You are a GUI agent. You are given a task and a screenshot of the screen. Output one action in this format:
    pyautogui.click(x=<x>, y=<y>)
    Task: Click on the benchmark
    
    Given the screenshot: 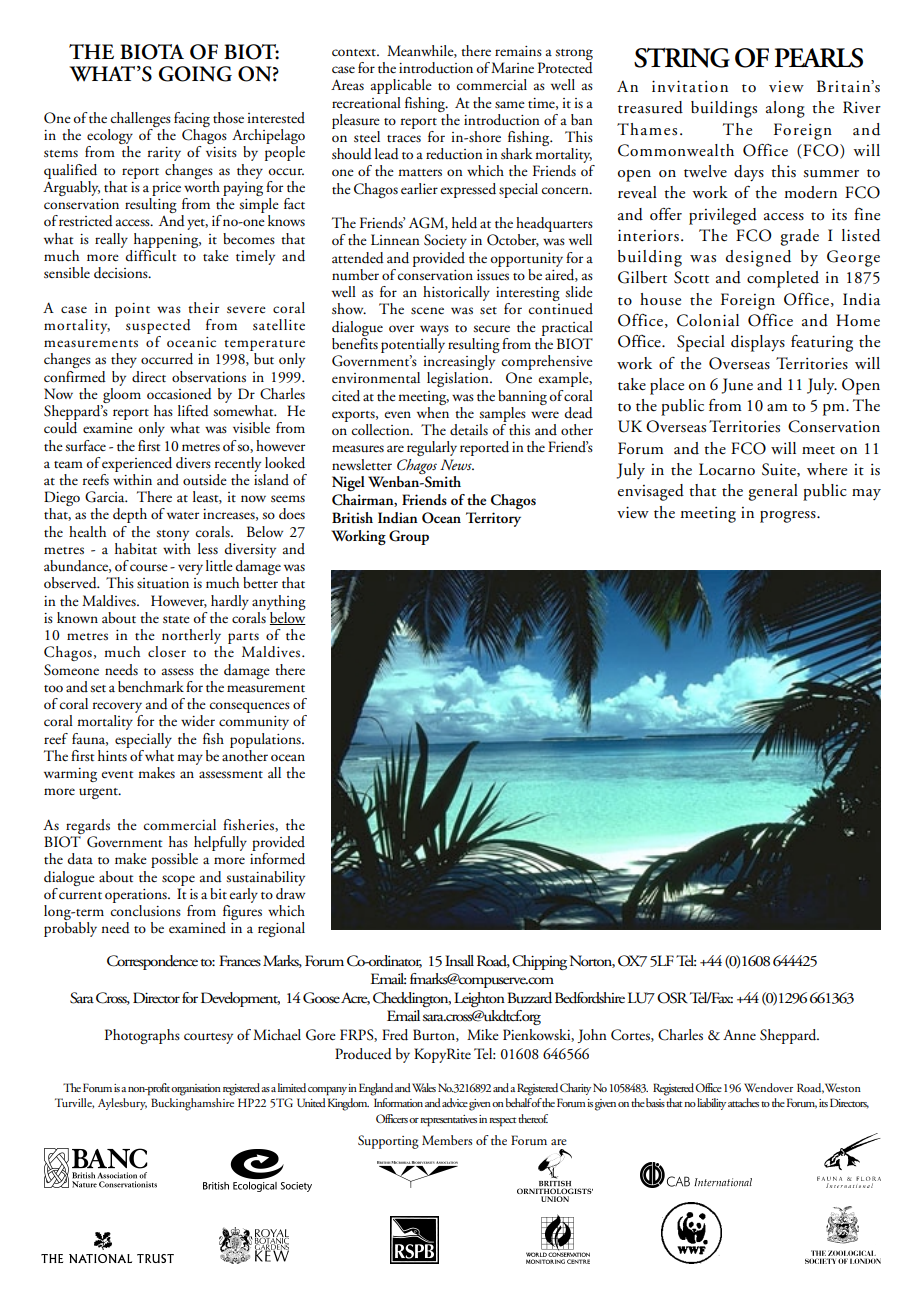 What is the action you would take?
    pyautogui.click(x=151, y=687)
